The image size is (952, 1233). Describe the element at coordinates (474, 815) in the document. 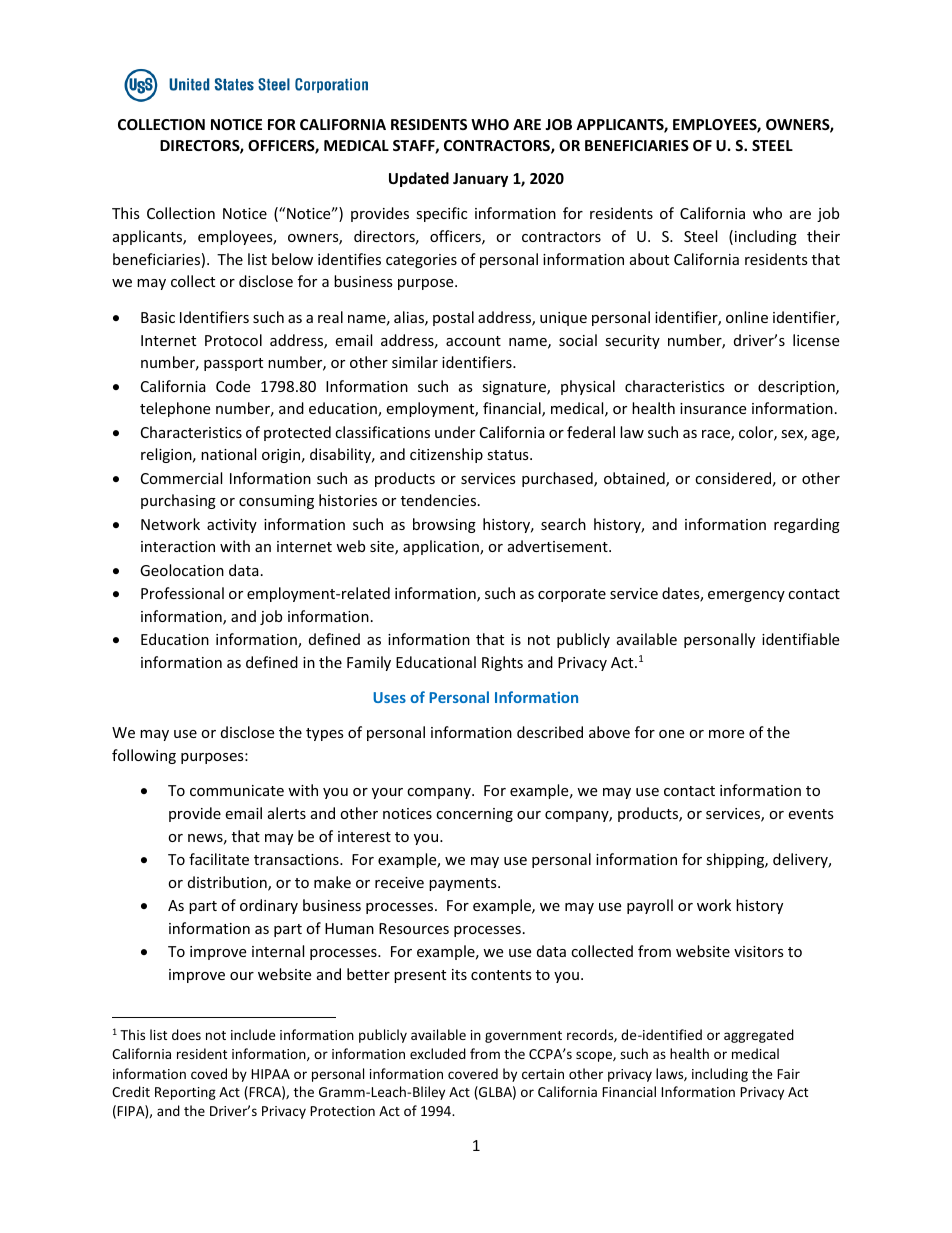

I see `concerning` at that location.
